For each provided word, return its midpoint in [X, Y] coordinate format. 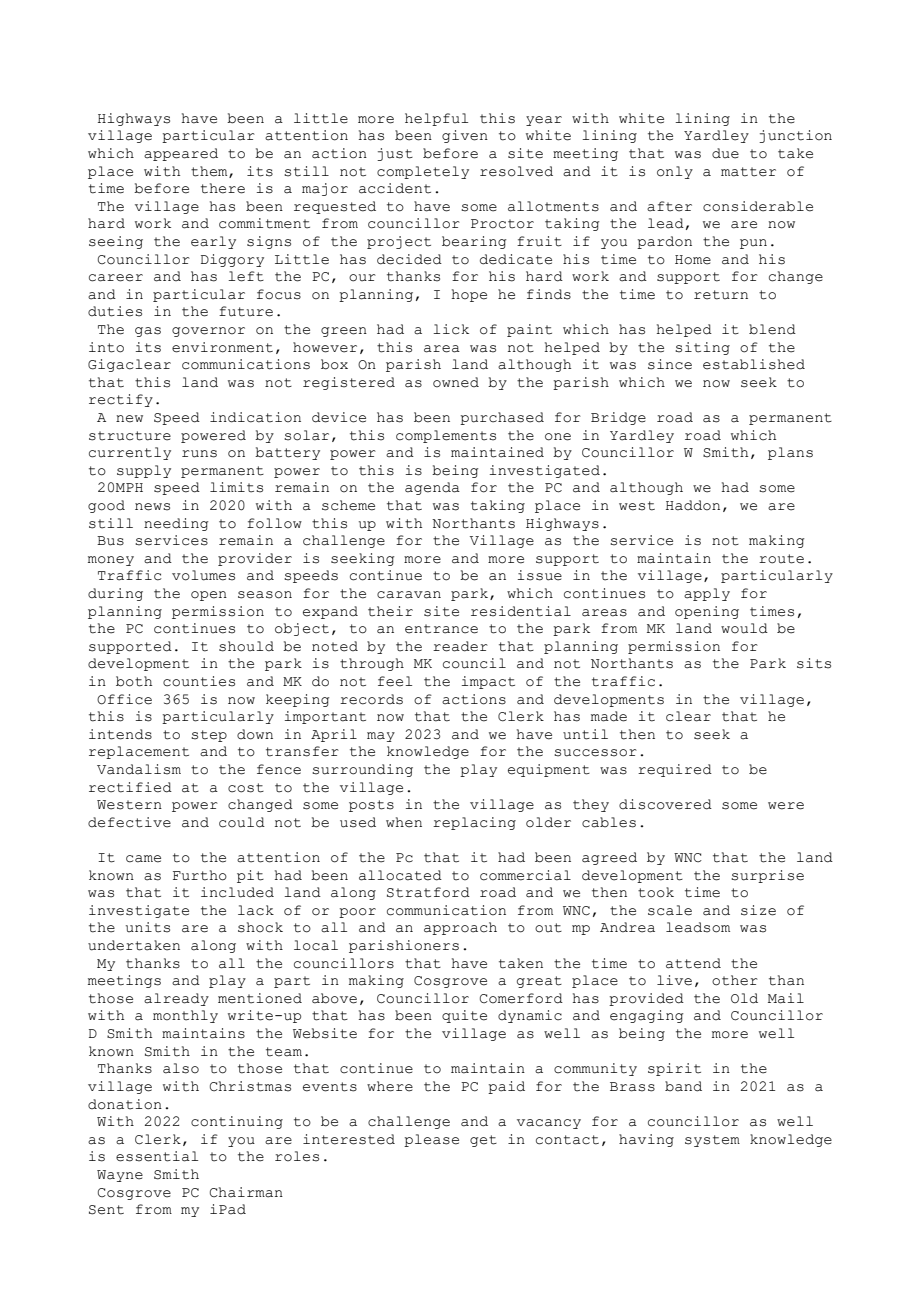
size [758, 910]
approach [460, 928]
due [725, 153]
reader [460, 646]
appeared [181, 154]
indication [255, 417]
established [754, 364]
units [148, 927]
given [465, 136]
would [744, 628]
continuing [237, 1122]
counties [199, 681]
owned [456, 382]
